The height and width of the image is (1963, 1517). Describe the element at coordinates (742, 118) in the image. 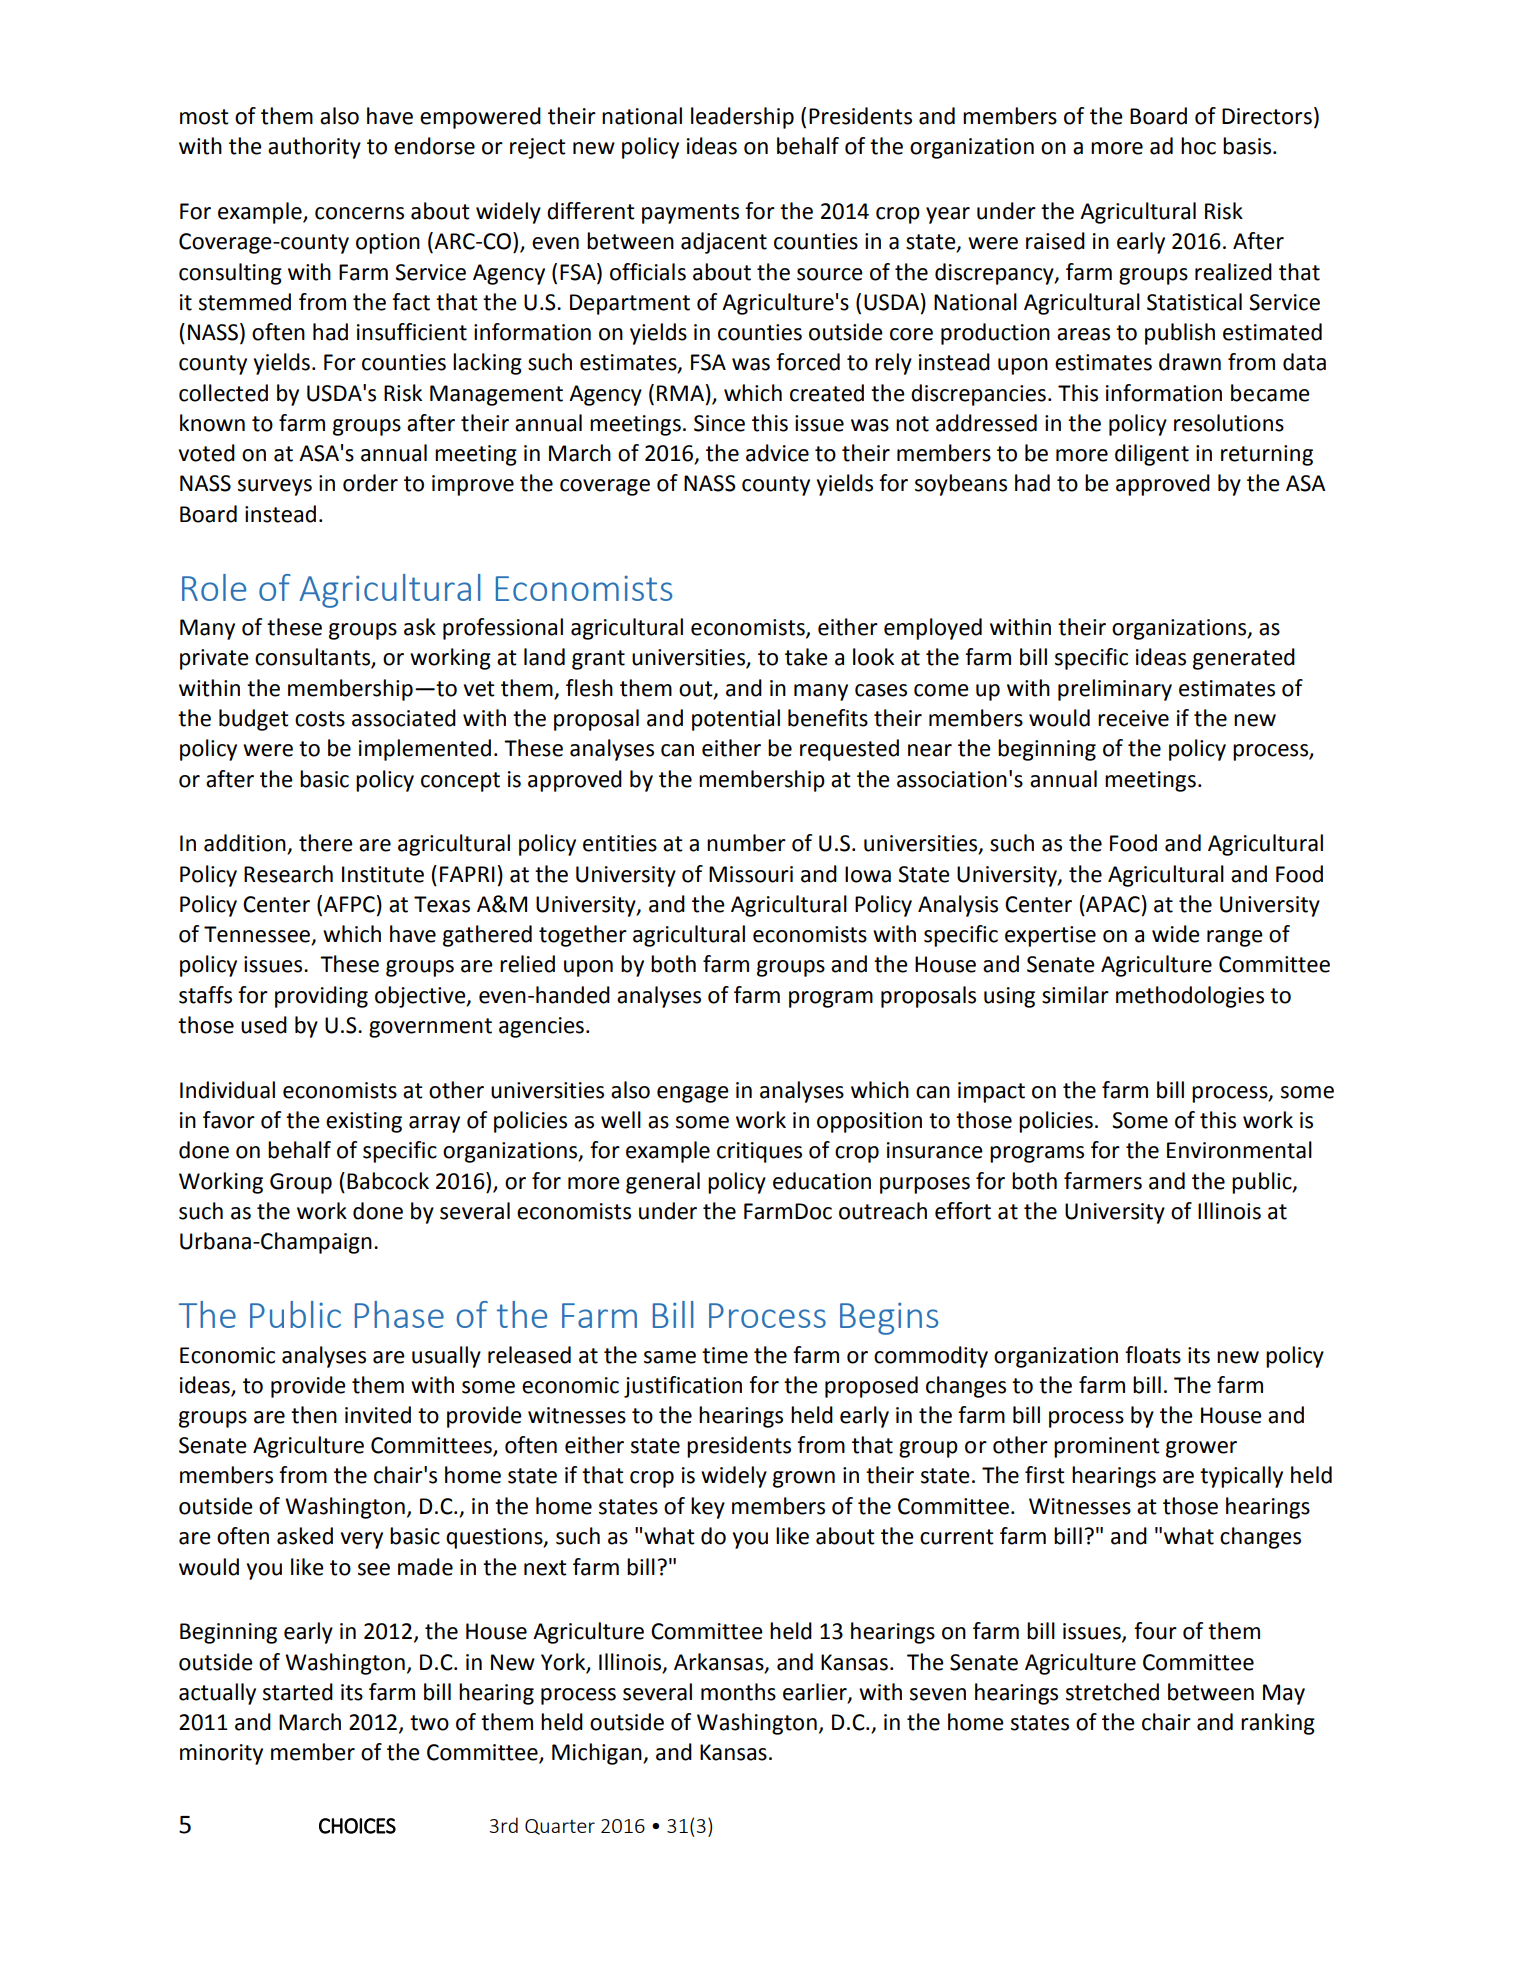

I see `leadership` at that location.
